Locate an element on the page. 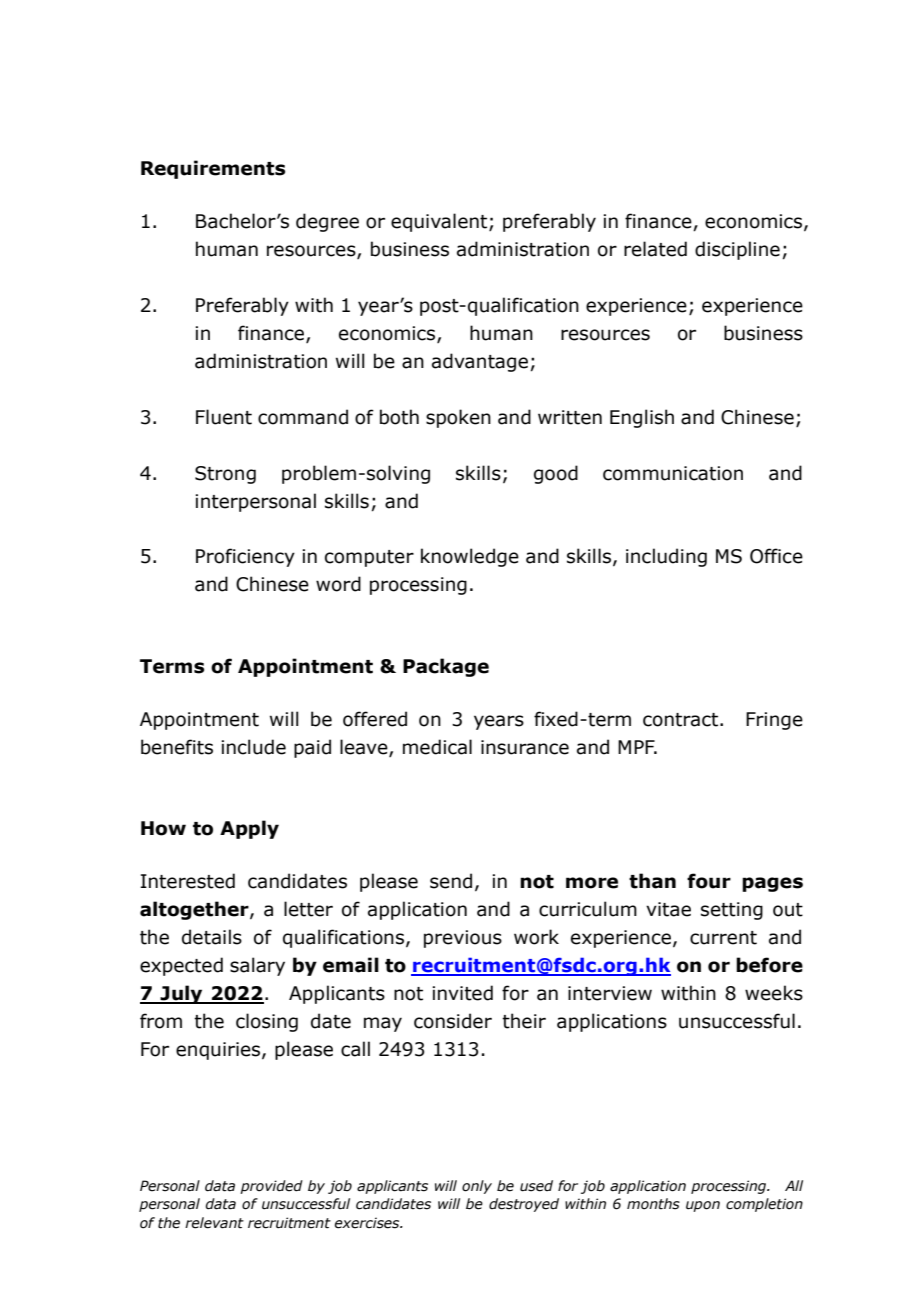 The width and height of the document is (924, 1308). equivalent is located at coordinates (440, 222).
